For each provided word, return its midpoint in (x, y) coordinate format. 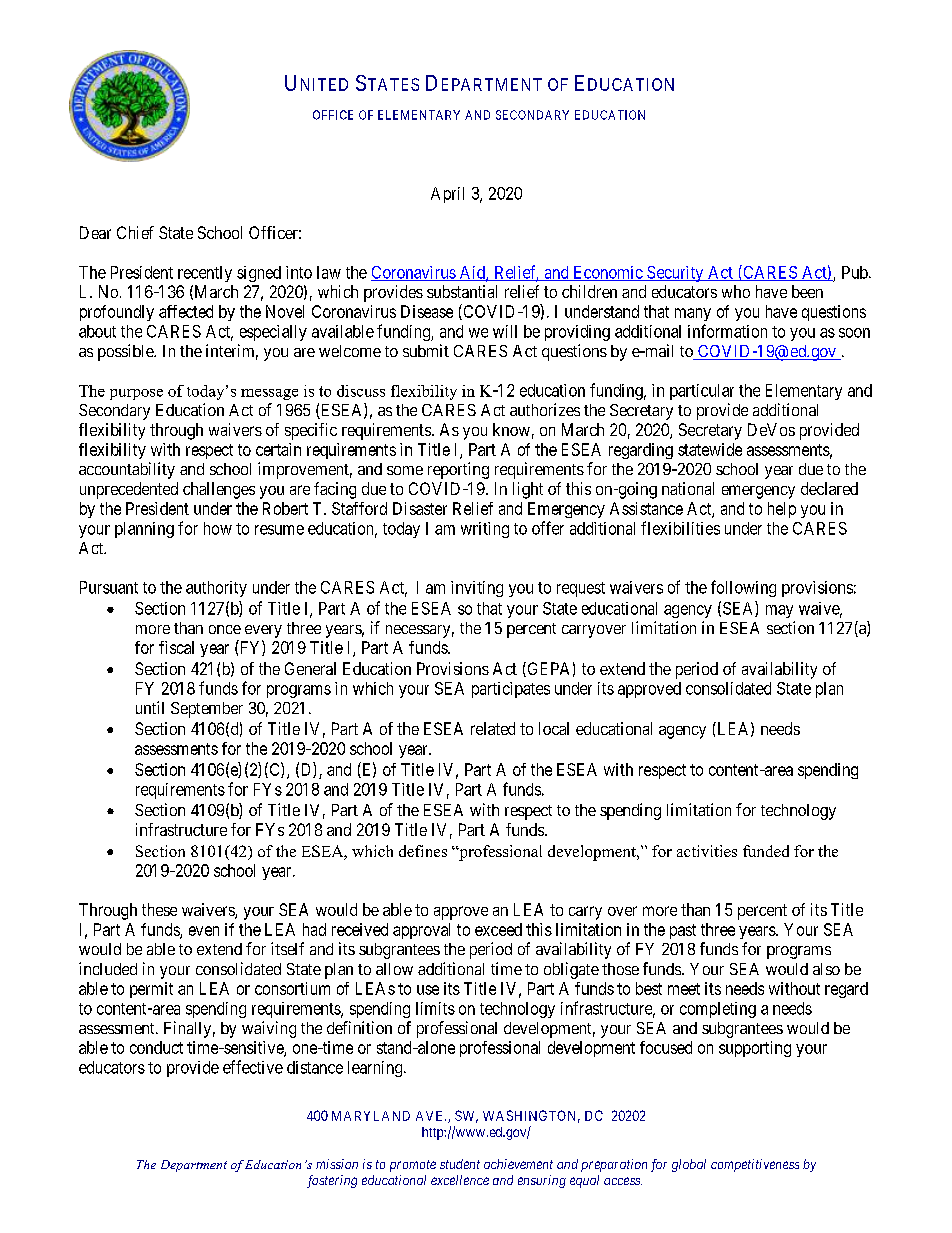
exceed (498, 929)
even (204, 931)
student (460, 1164)
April (447, 195)
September (207, 710)
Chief (135, 232)
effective (253, 1067)
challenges (219, 490)
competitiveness (755, 1165)
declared (829, 488)
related (493, 728)
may (779, 611)
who (736, 291)
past (683, 931)
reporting (458, 470)
